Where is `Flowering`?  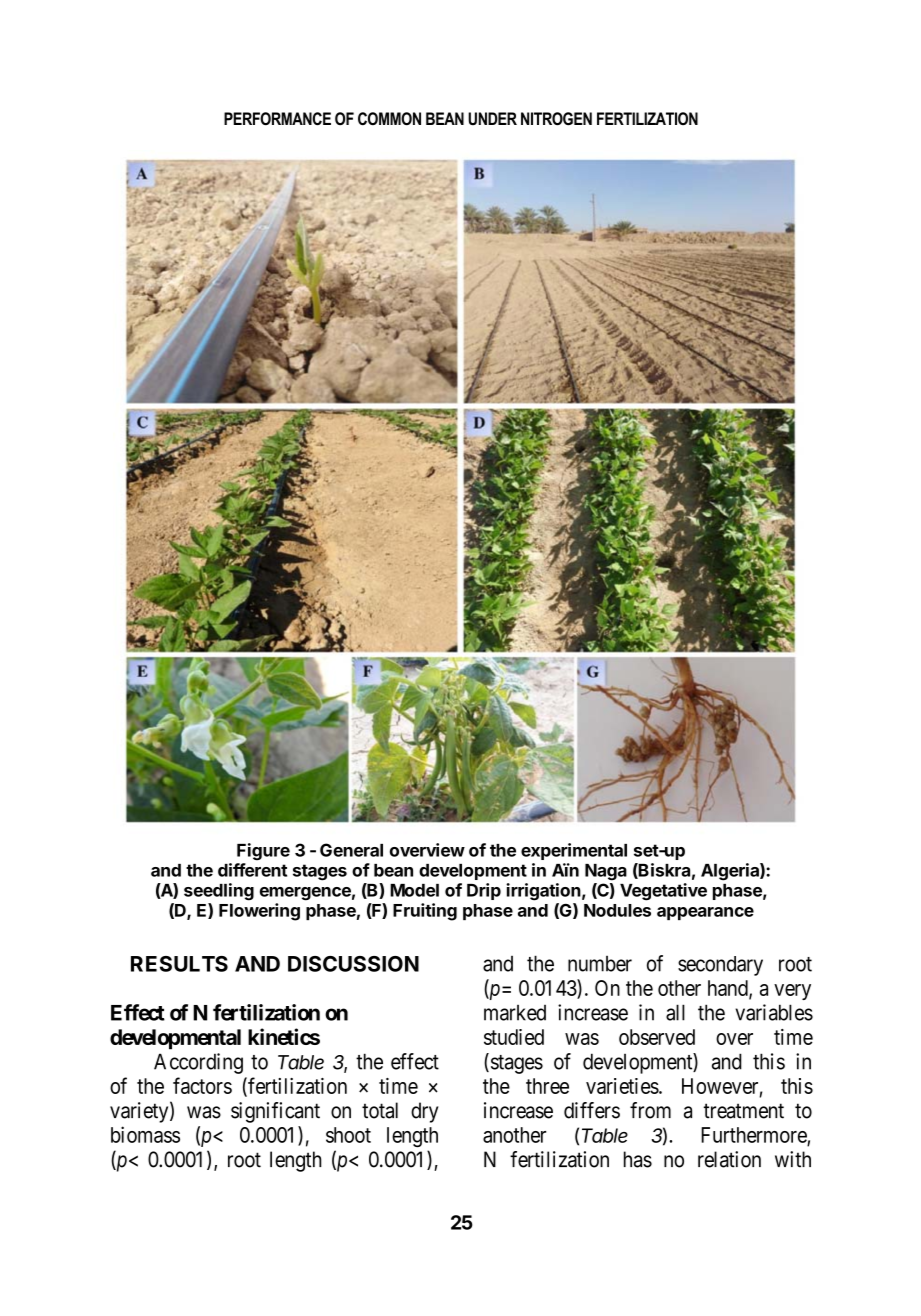
Flowering is located at coordinates (259, 912).
